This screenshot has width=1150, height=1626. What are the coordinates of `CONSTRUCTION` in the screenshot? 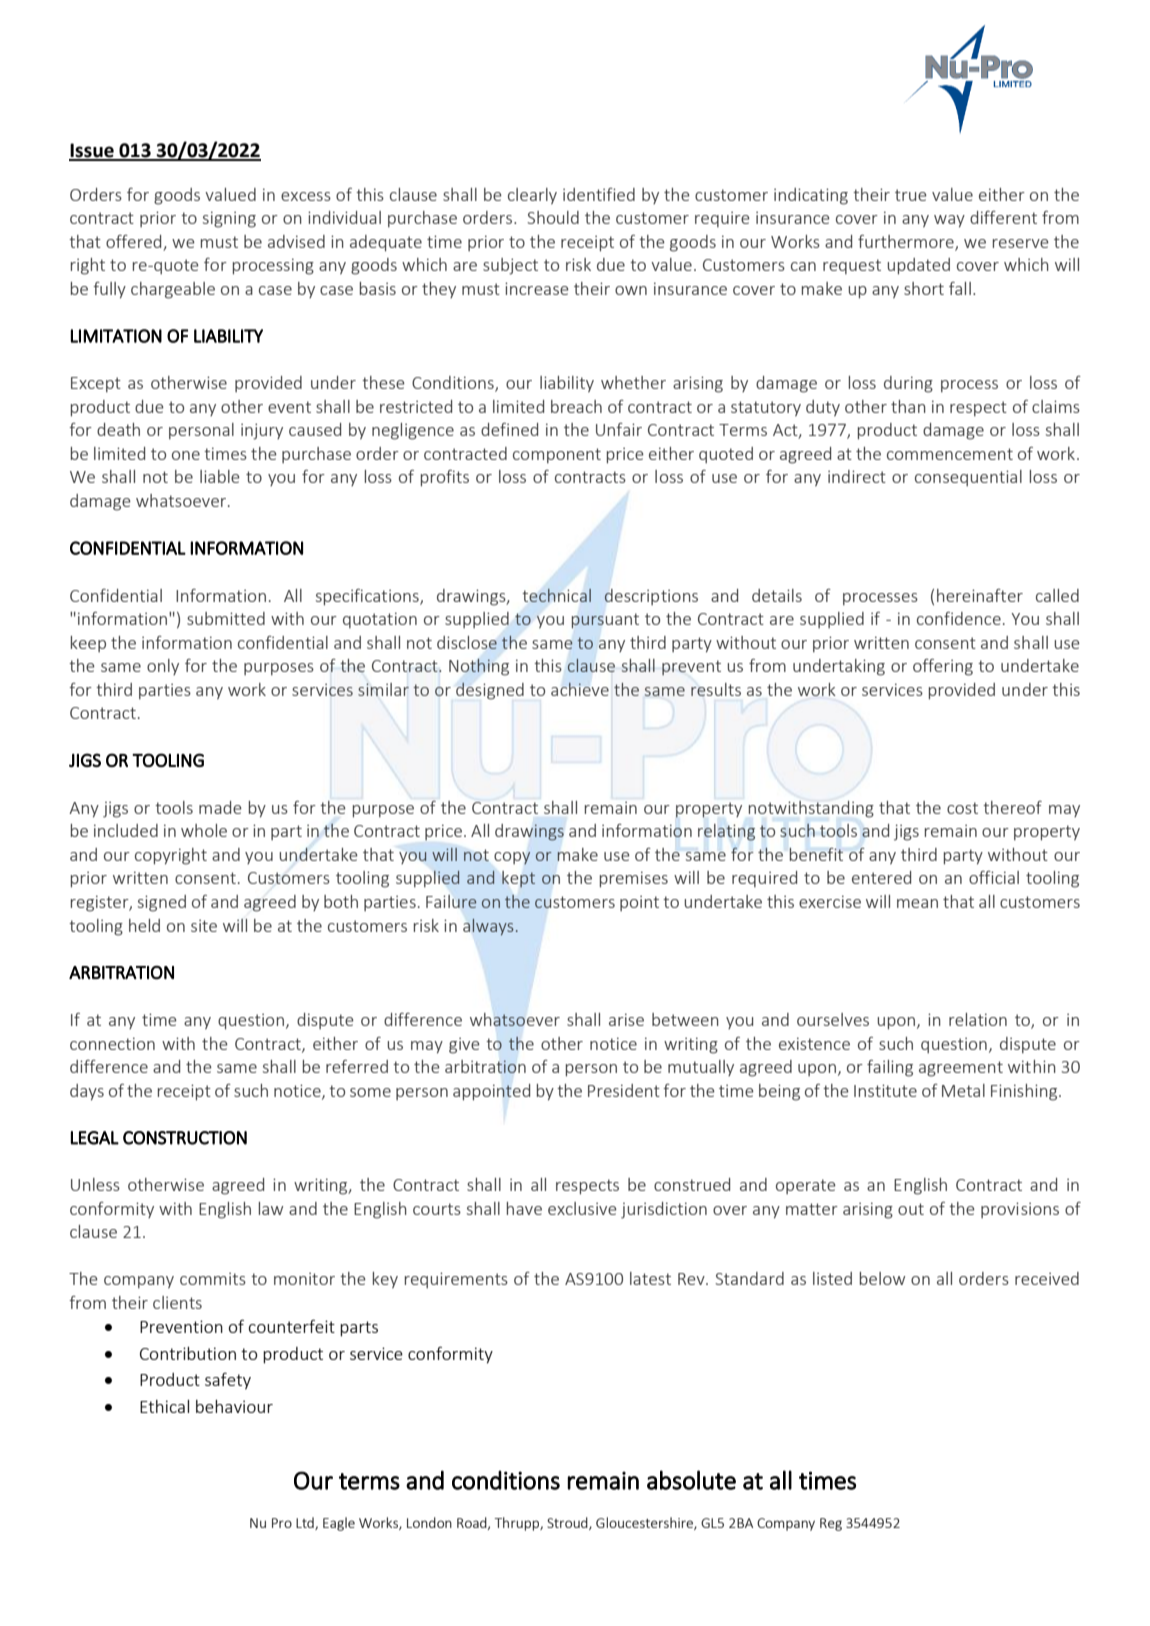 It's located at (185, 1138).
